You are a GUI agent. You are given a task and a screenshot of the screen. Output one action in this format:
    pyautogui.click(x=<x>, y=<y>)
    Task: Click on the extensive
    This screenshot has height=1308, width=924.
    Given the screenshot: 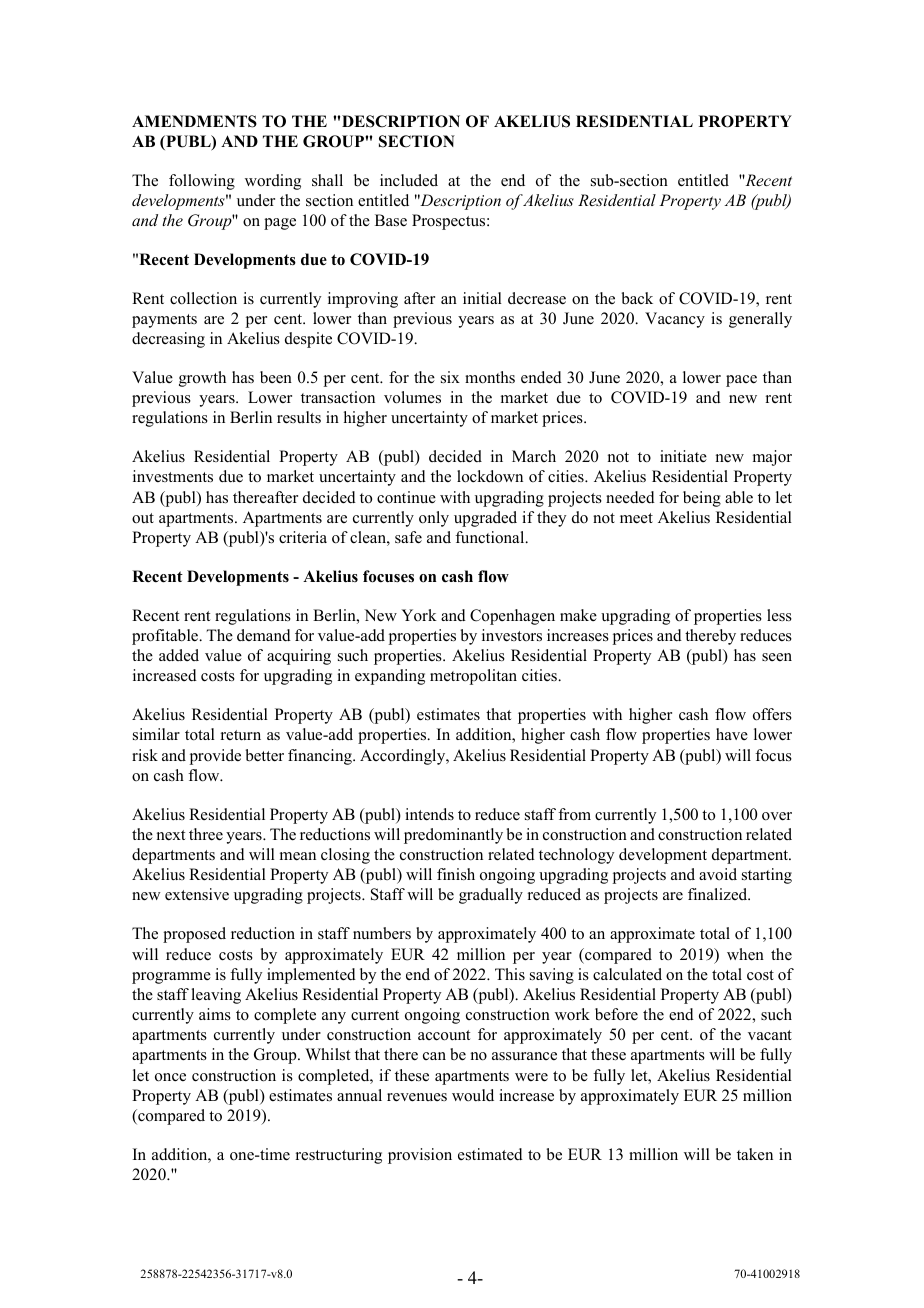 What is the action you would take?
    pyautogui.click(x=197, y=894)
